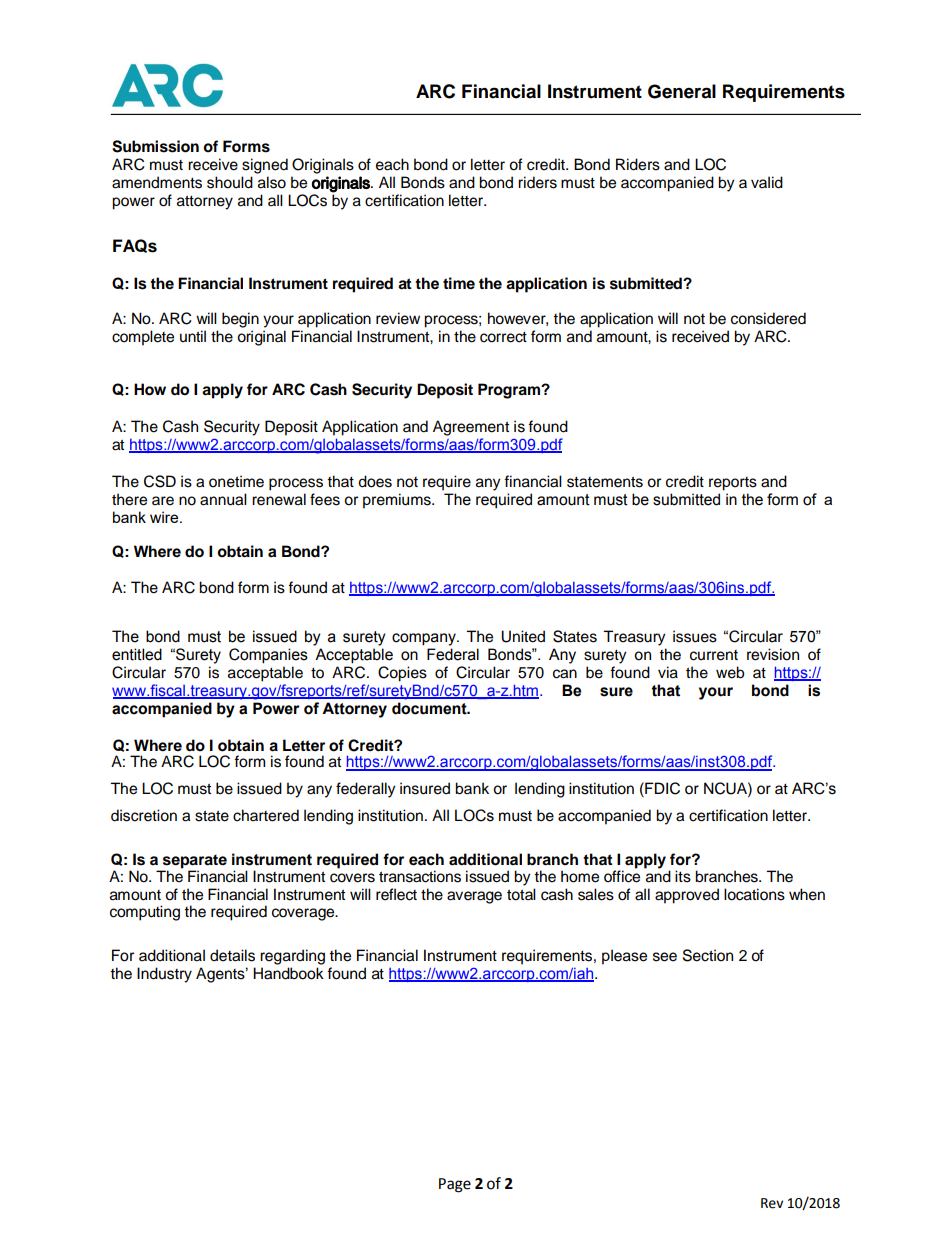 The image size is (952, 1233). Describe the element at coordinates (708, 955) in the screenshot. I see `Section` at that location.
